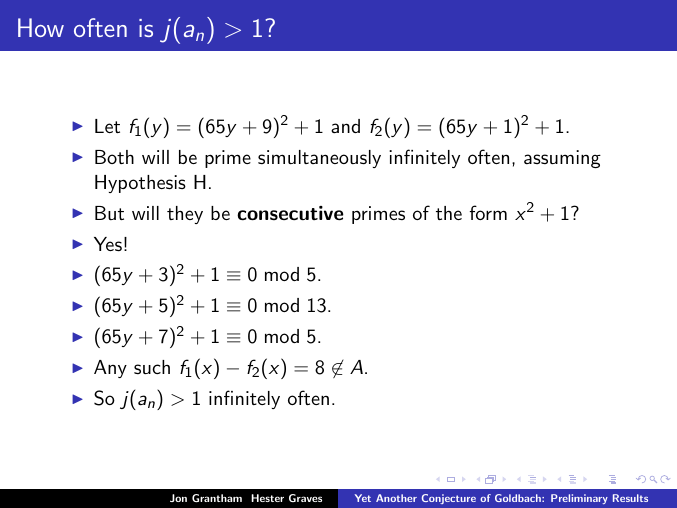 The image size is (677, 508). I want to click on Yes, so click(108, 244).
